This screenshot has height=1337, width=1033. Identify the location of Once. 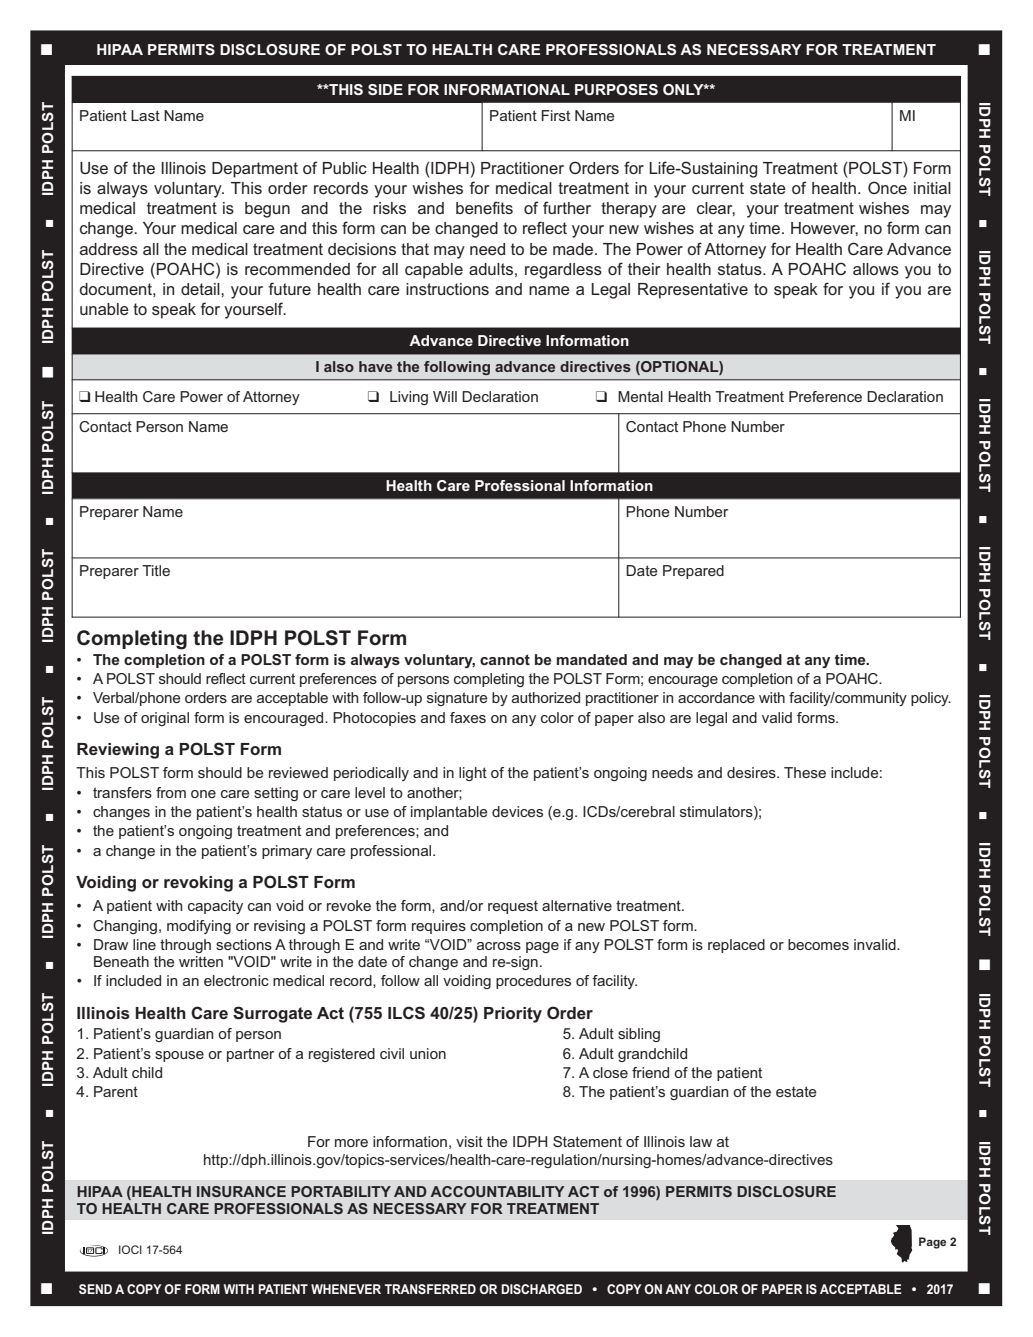
(887, 187).
